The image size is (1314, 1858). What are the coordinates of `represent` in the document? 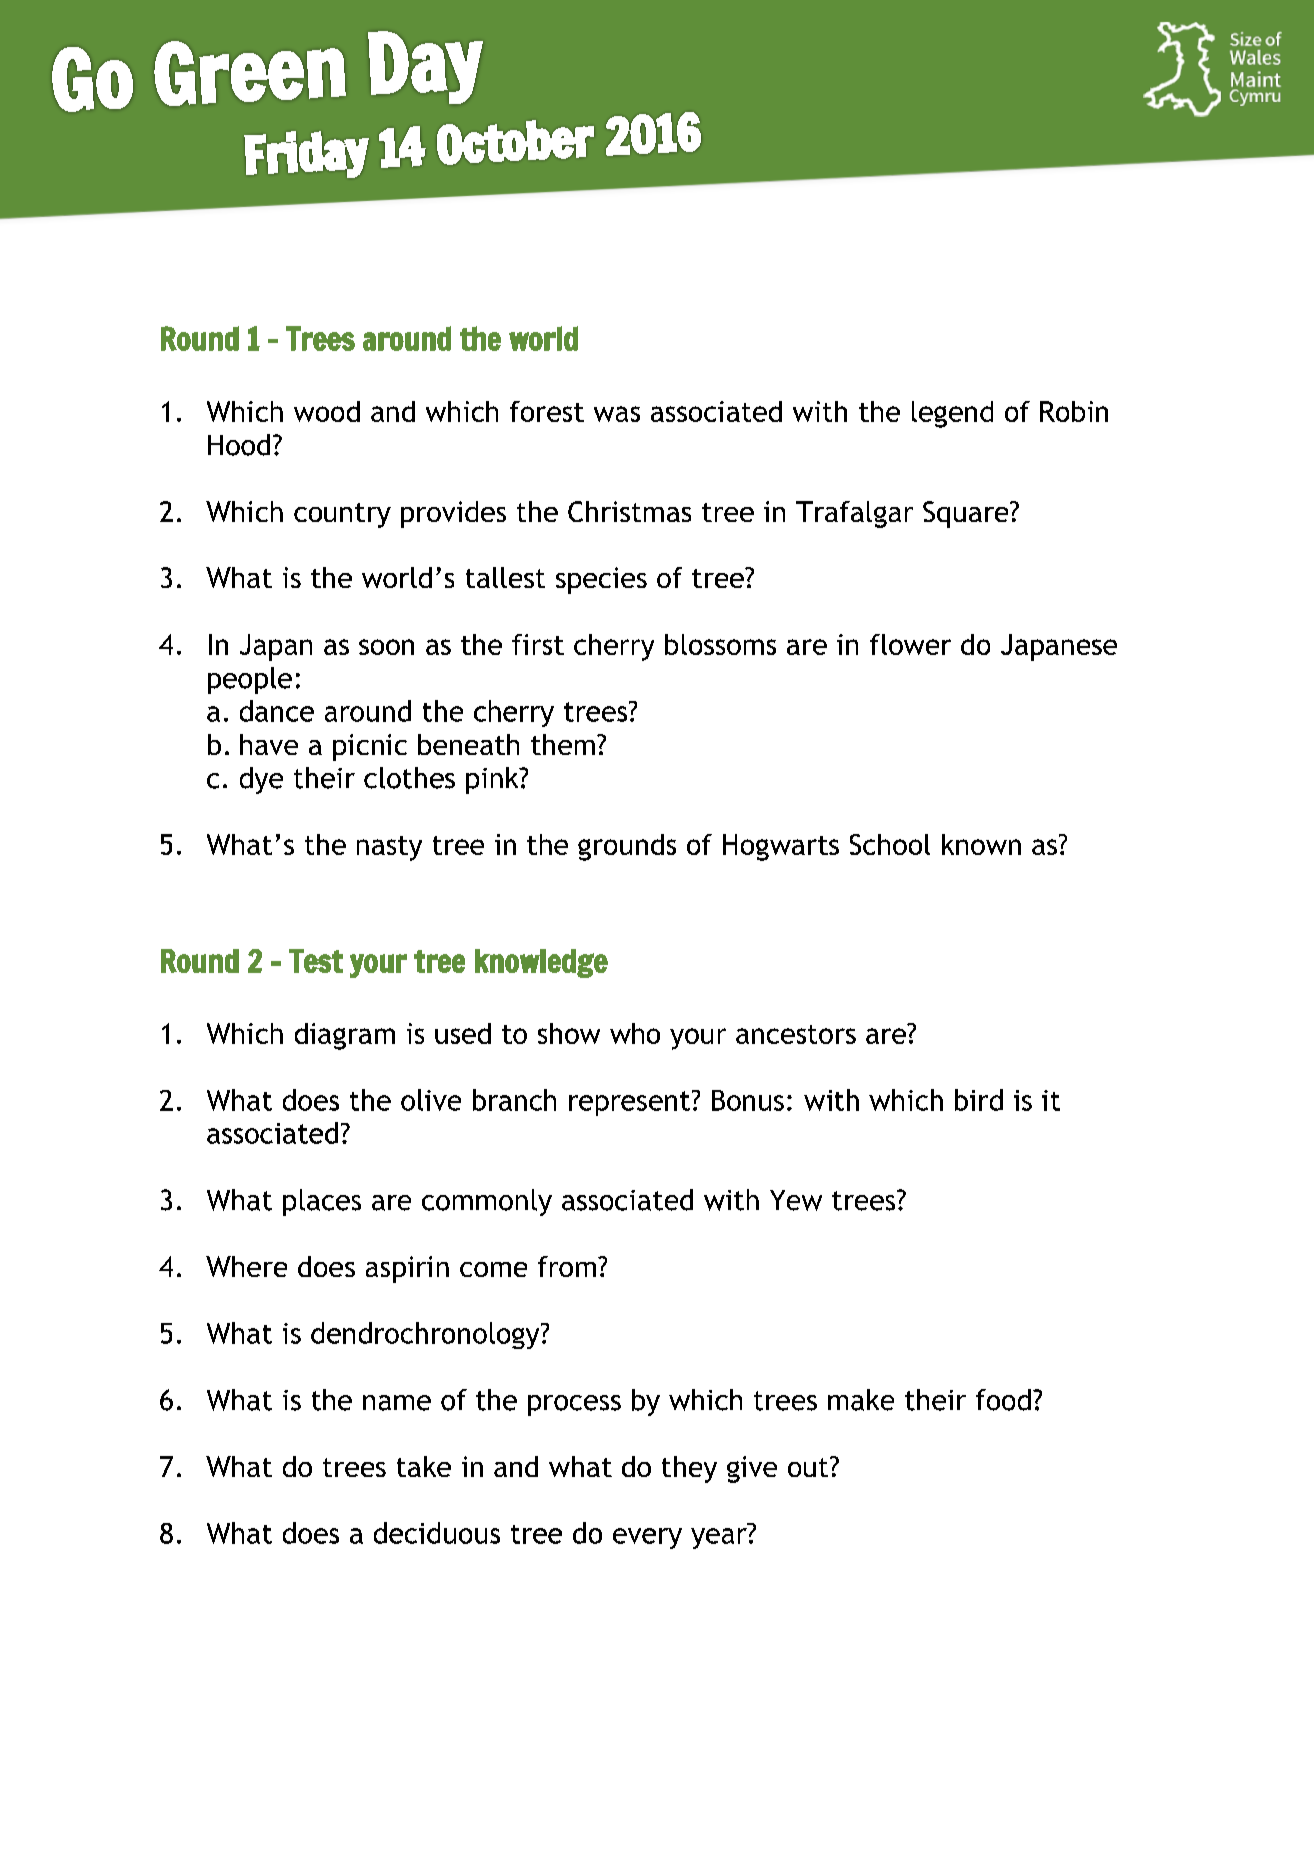 It's located at (629, 1103).
